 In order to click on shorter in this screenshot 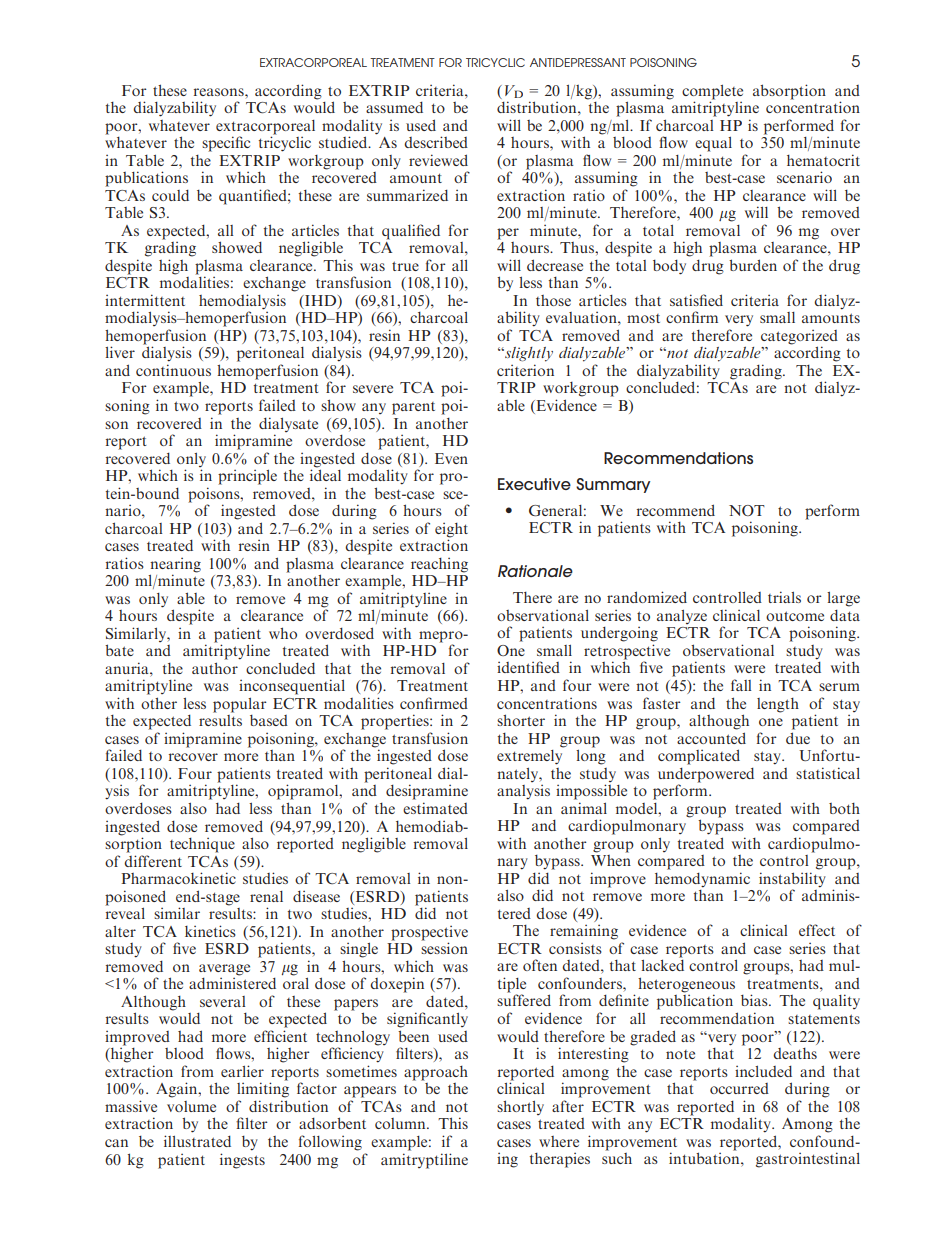, I will do `click(521, 720)`.
